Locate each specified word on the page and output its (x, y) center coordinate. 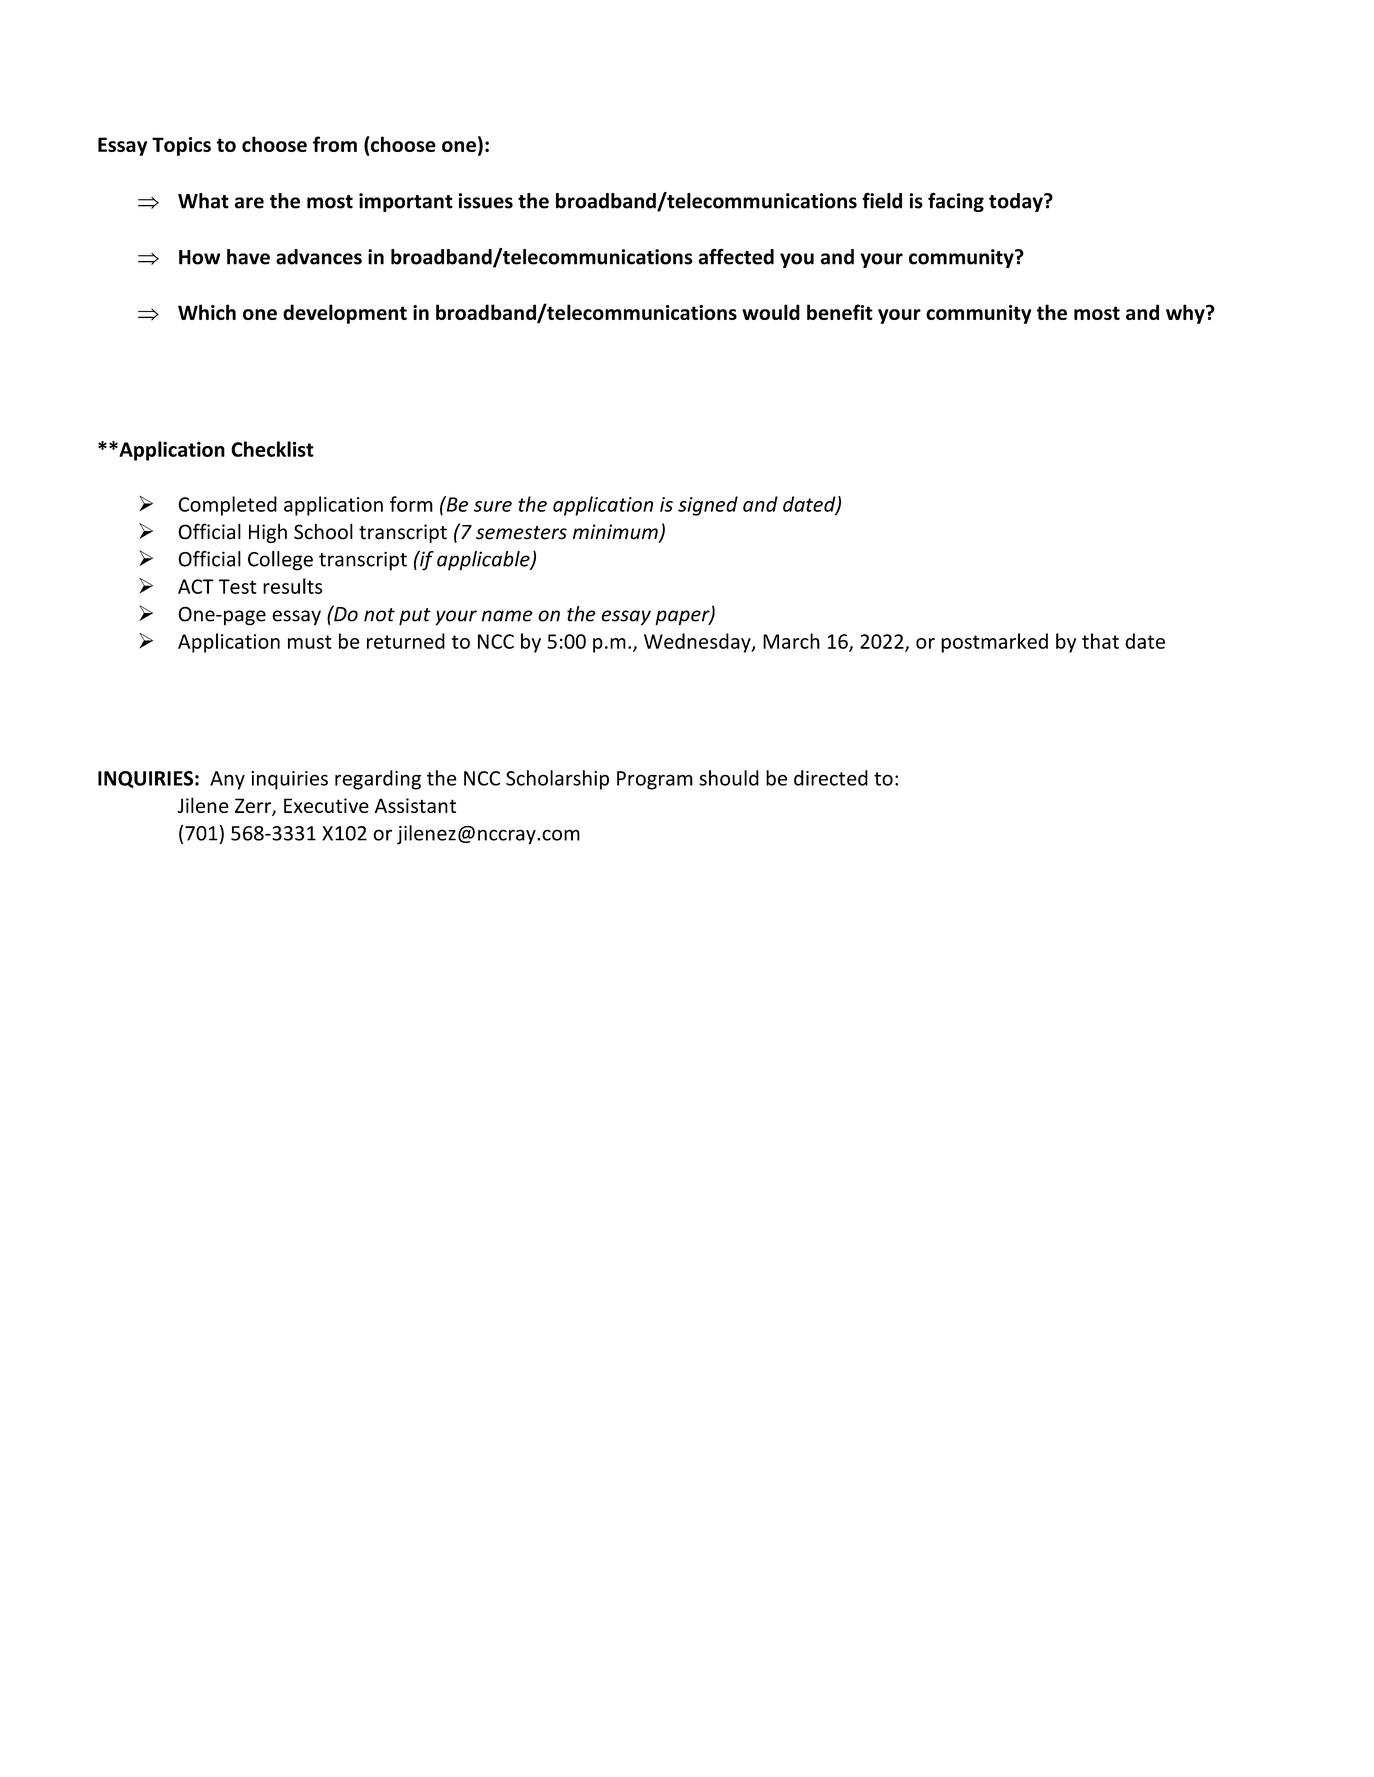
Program (655, 780)
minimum (616, 533)
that (1100, 641)
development (345, 314)
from (335, 144)
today (1017, 202)
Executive (326, 805)
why (1186, 314)
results (293, 586)
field (882, 200)
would (771, 312)
